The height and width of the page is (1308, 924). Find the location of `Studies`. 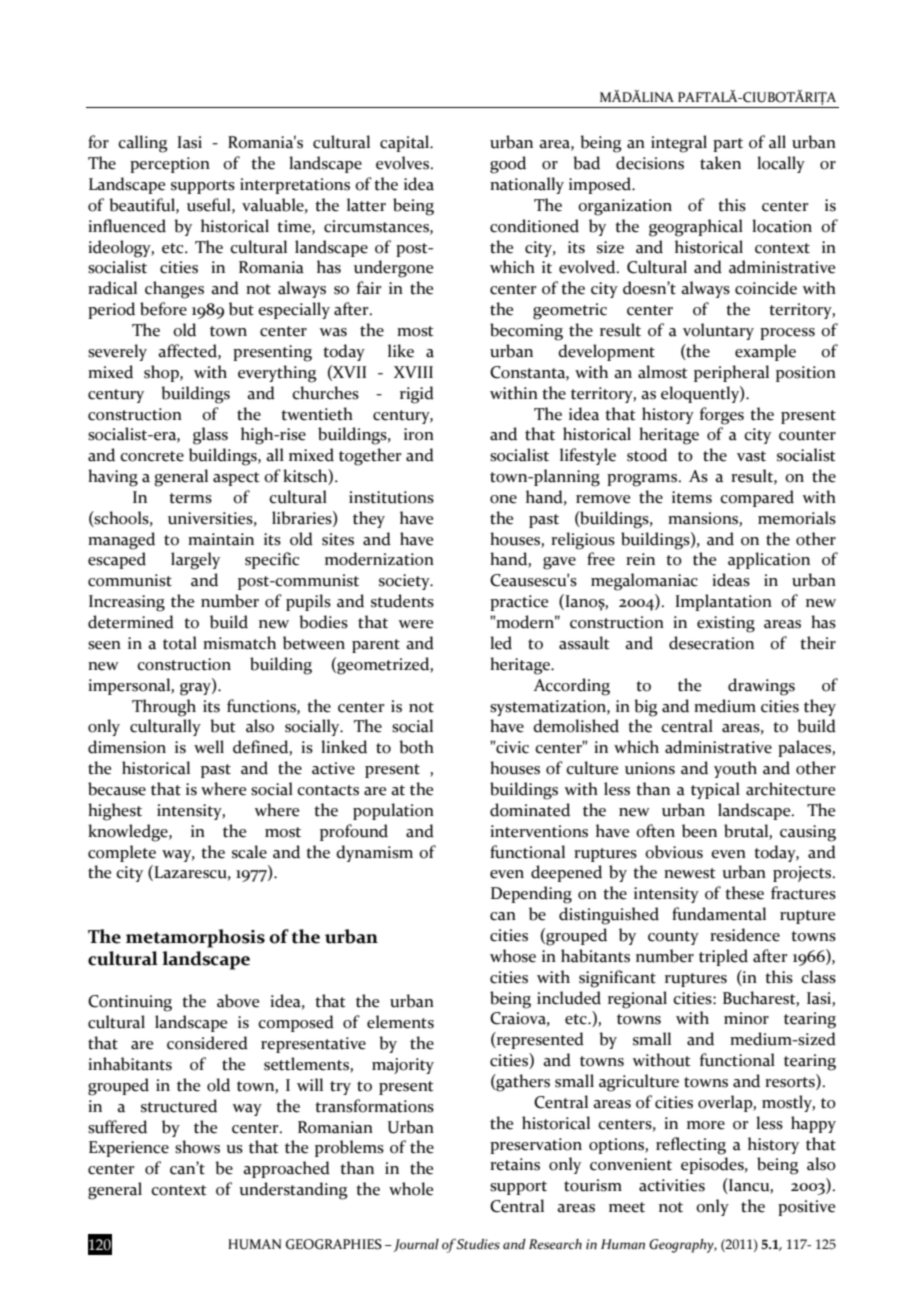

Studies is located at coordinates (478, 1244).
